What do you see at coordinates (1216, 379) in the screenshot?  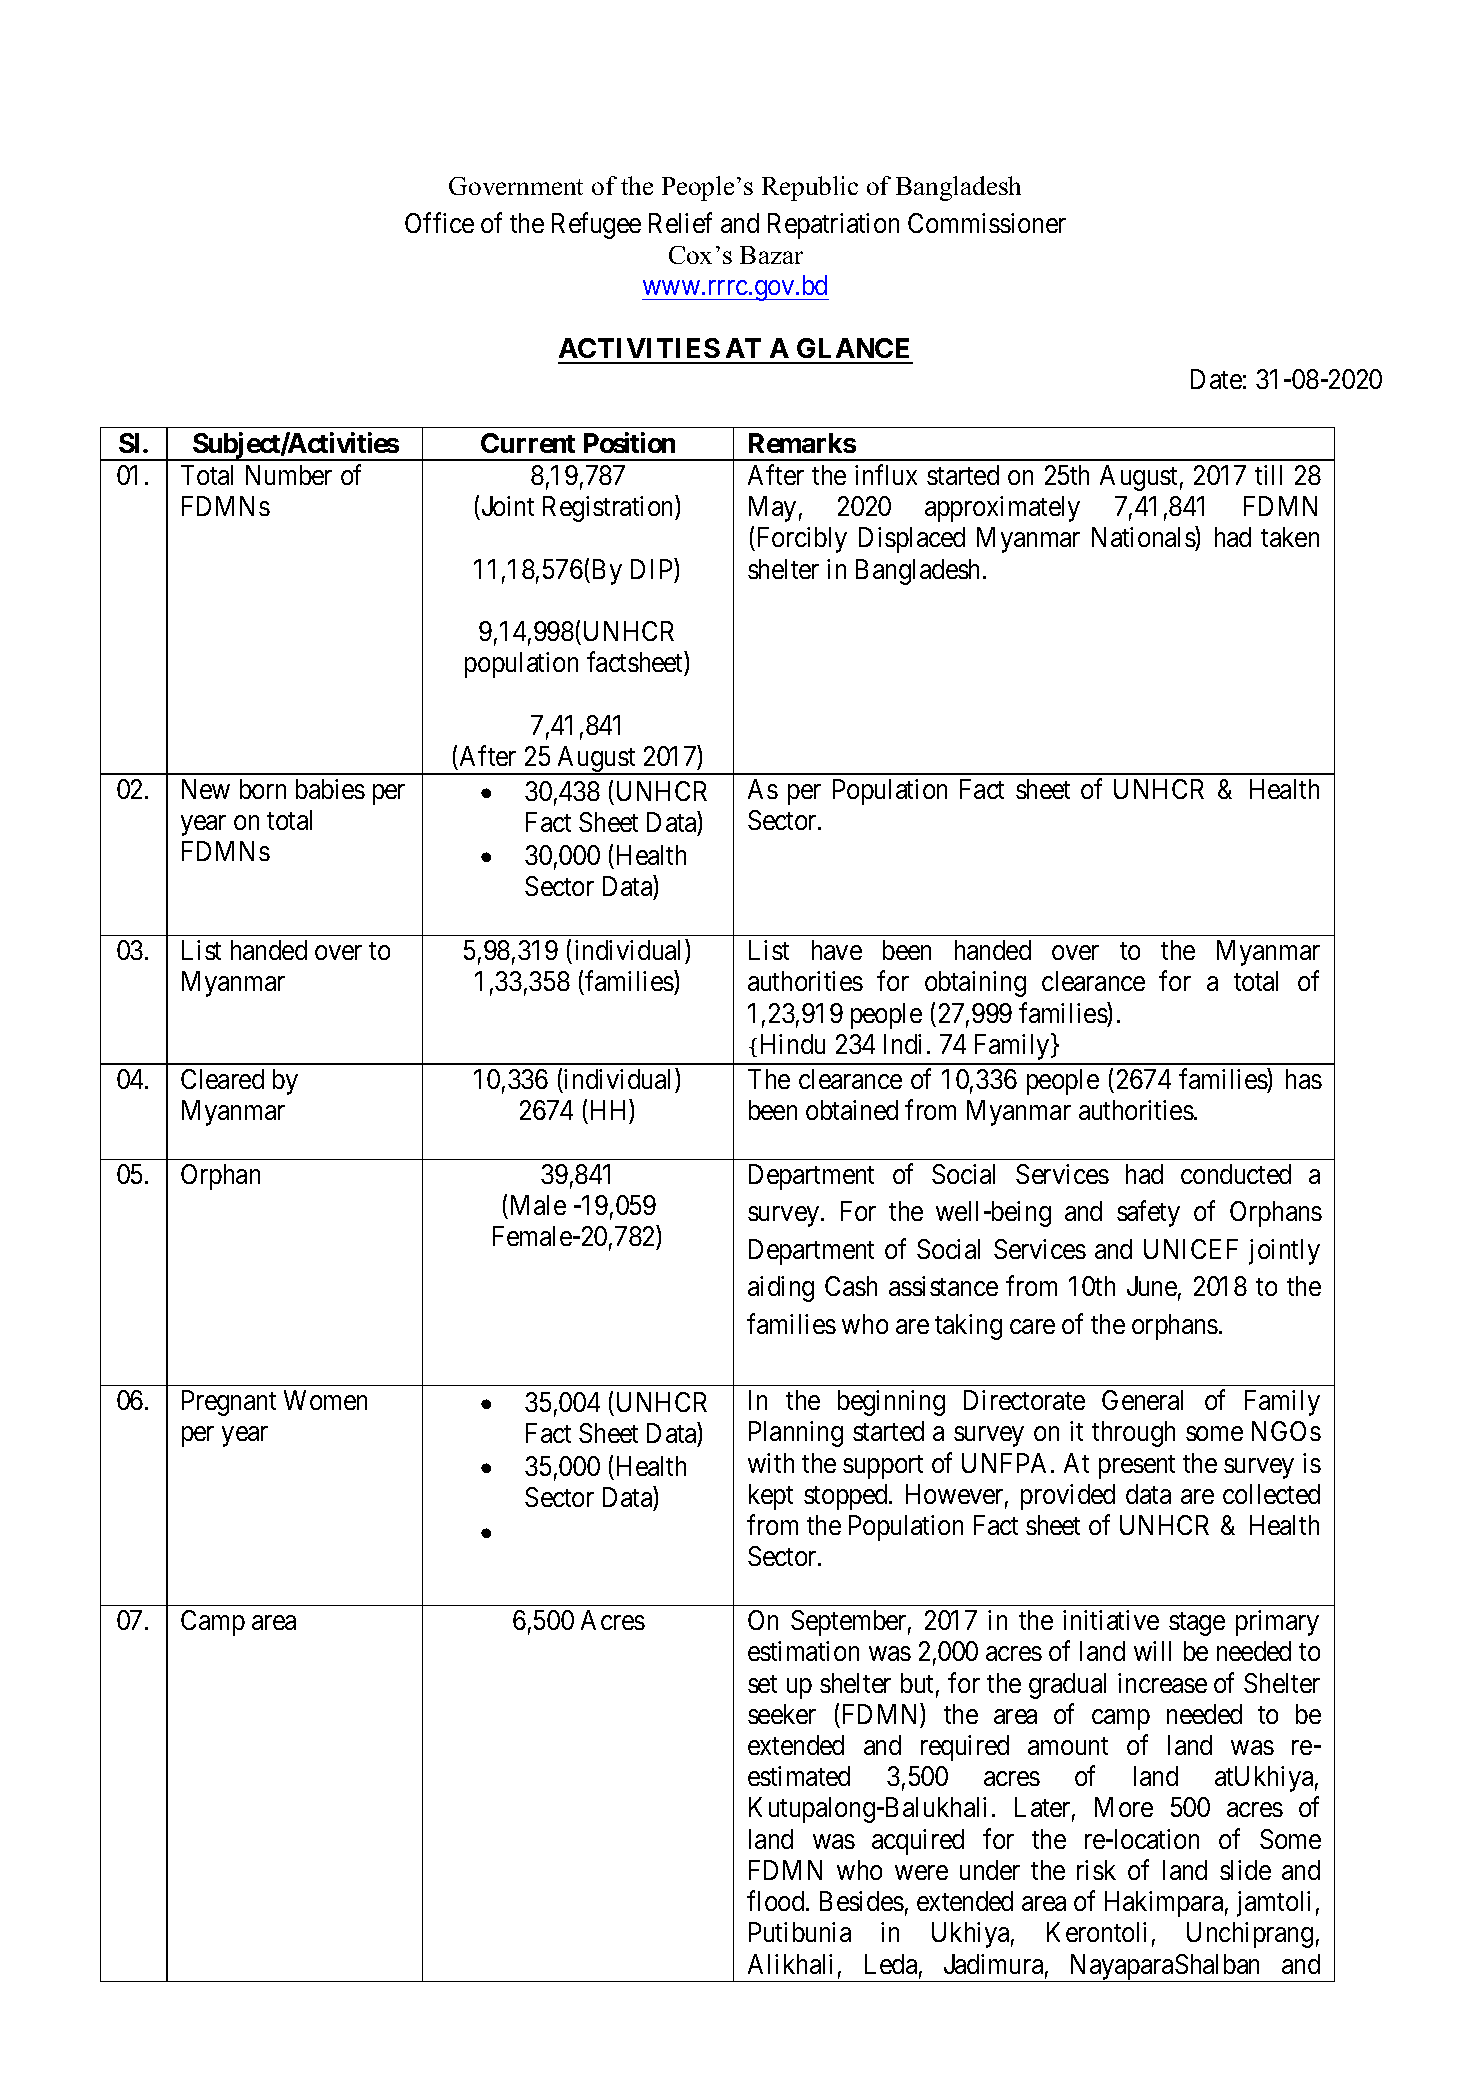 I see `Date` at bounding box center [1216, 379].
